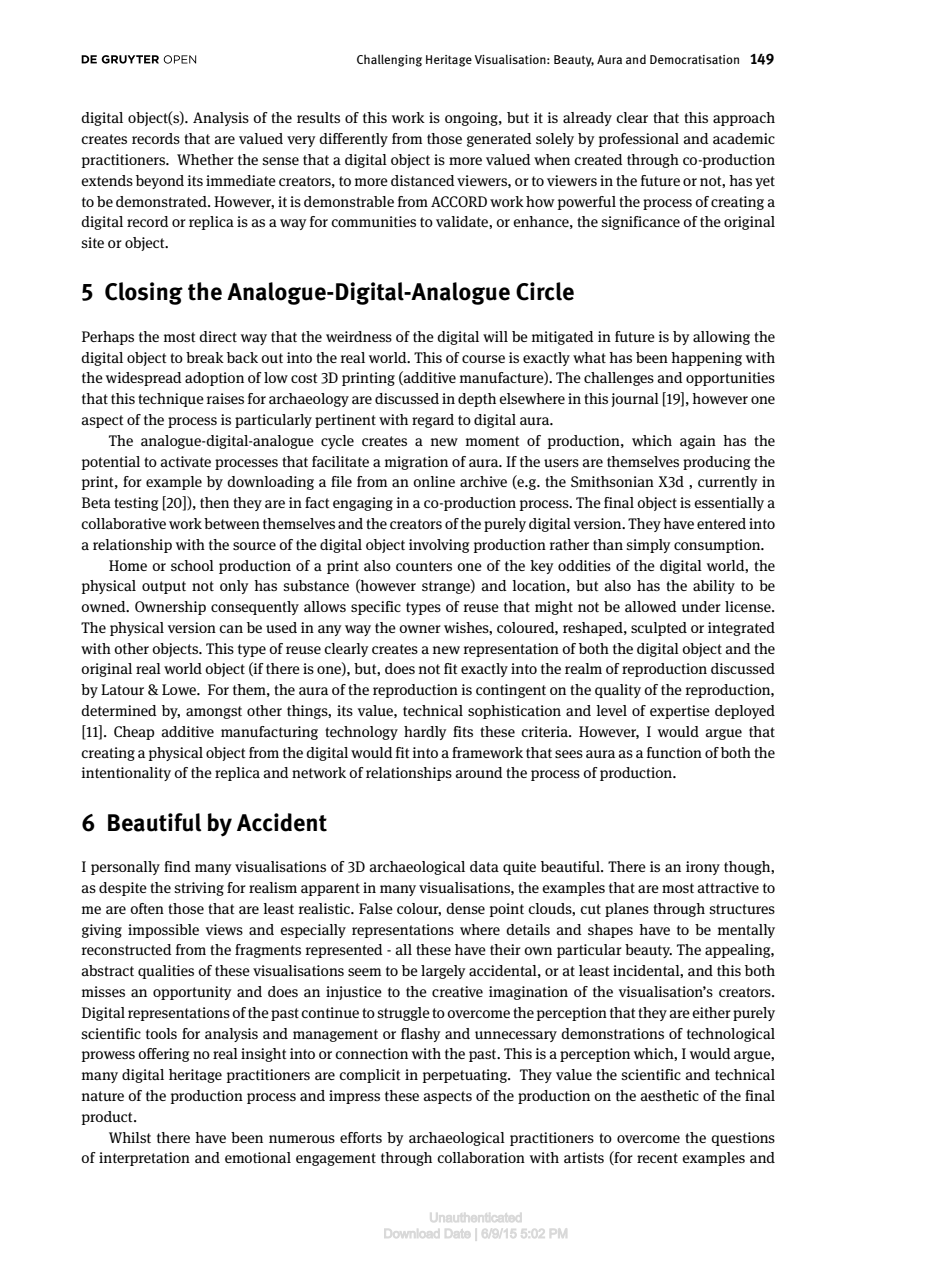  Describe the element at coordinates (389, 60) in the screenshot. I see `Challenging` at that location.
